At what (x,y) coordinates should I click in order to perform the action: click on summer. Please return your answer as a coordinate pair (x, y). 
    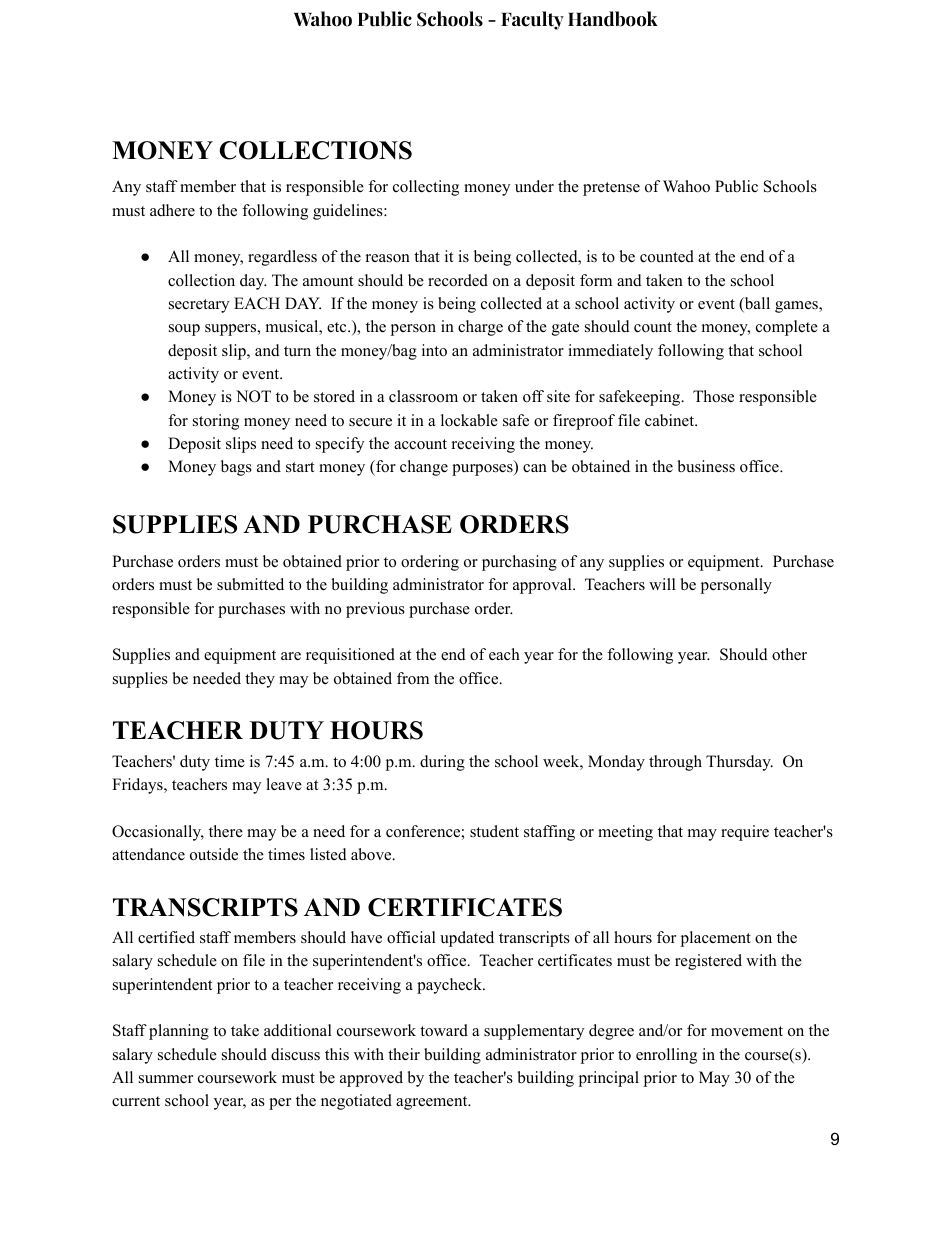
    Looking at the image, I should click on (166, 1079).
